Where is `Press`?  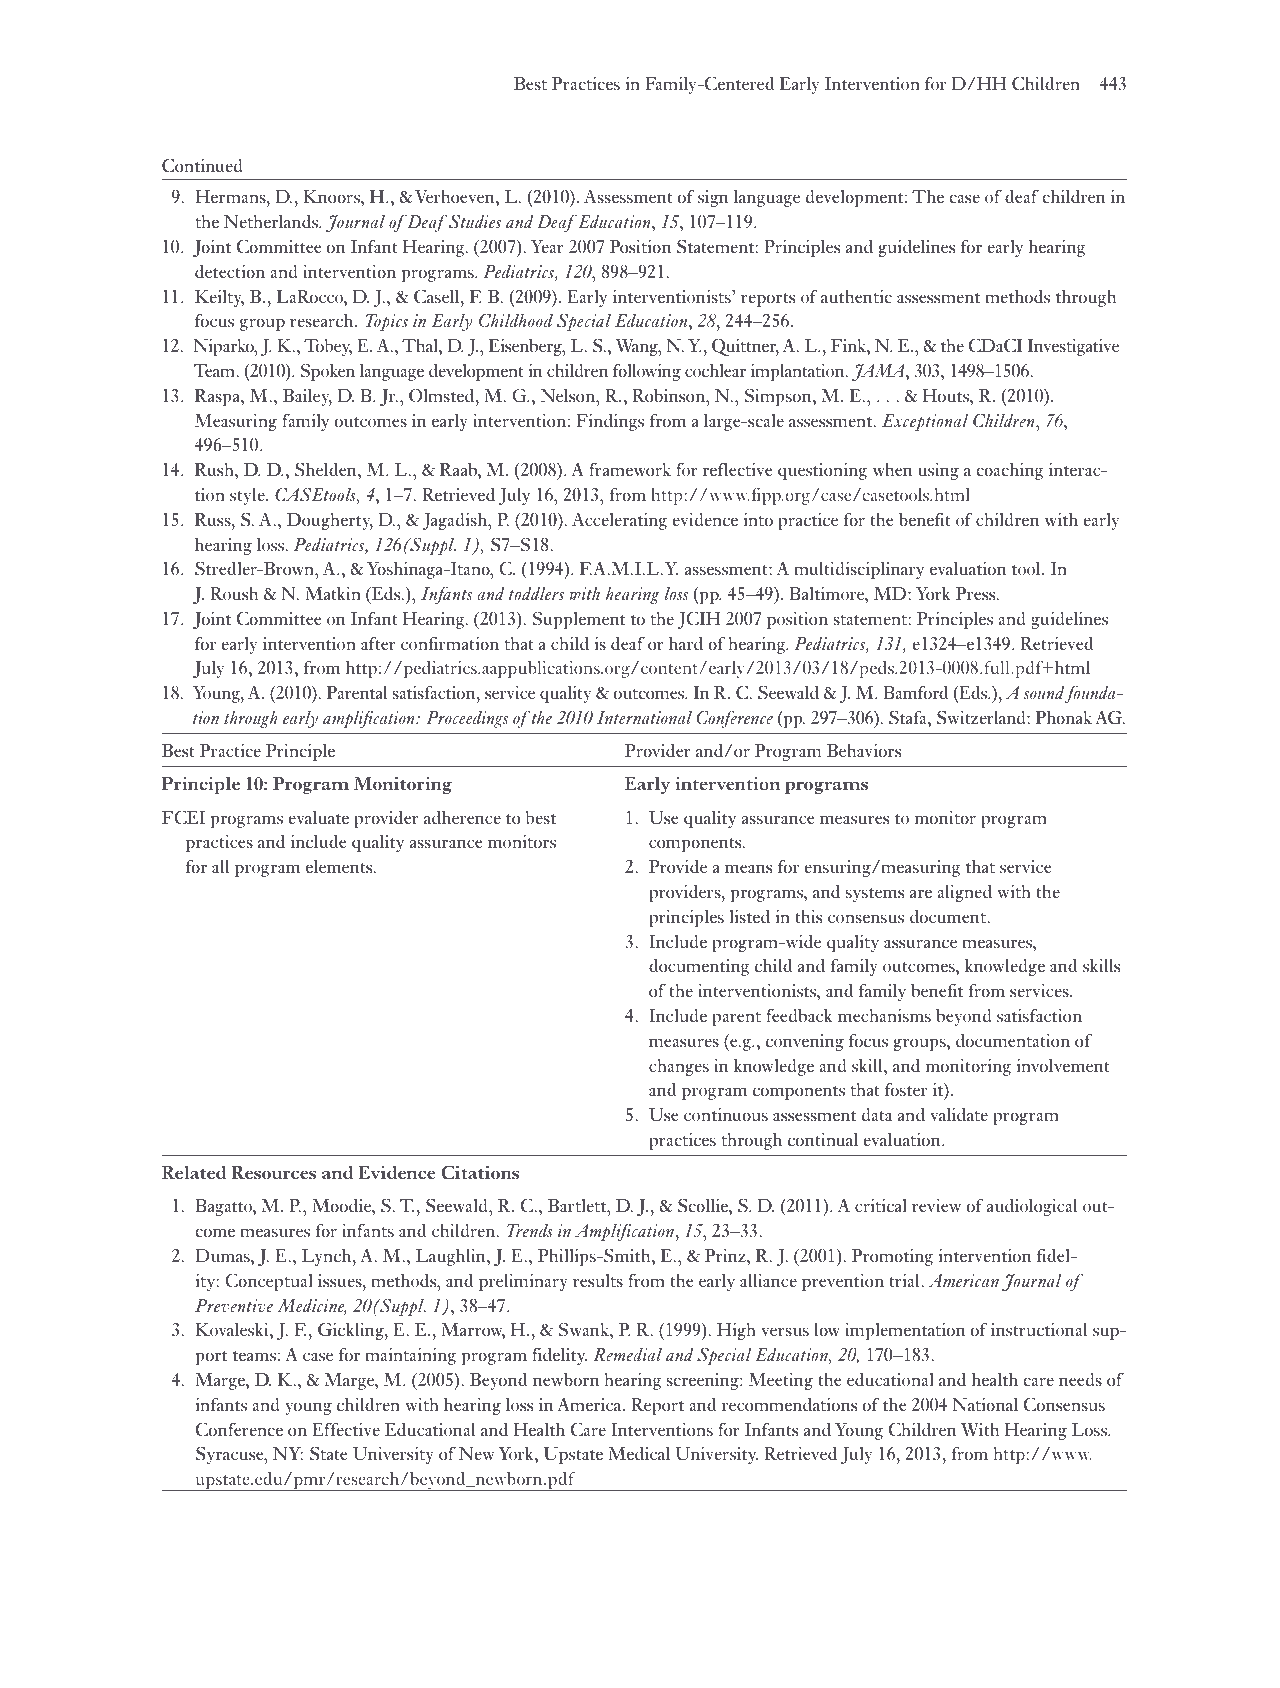 Press is located at coordinates (977, 594).
